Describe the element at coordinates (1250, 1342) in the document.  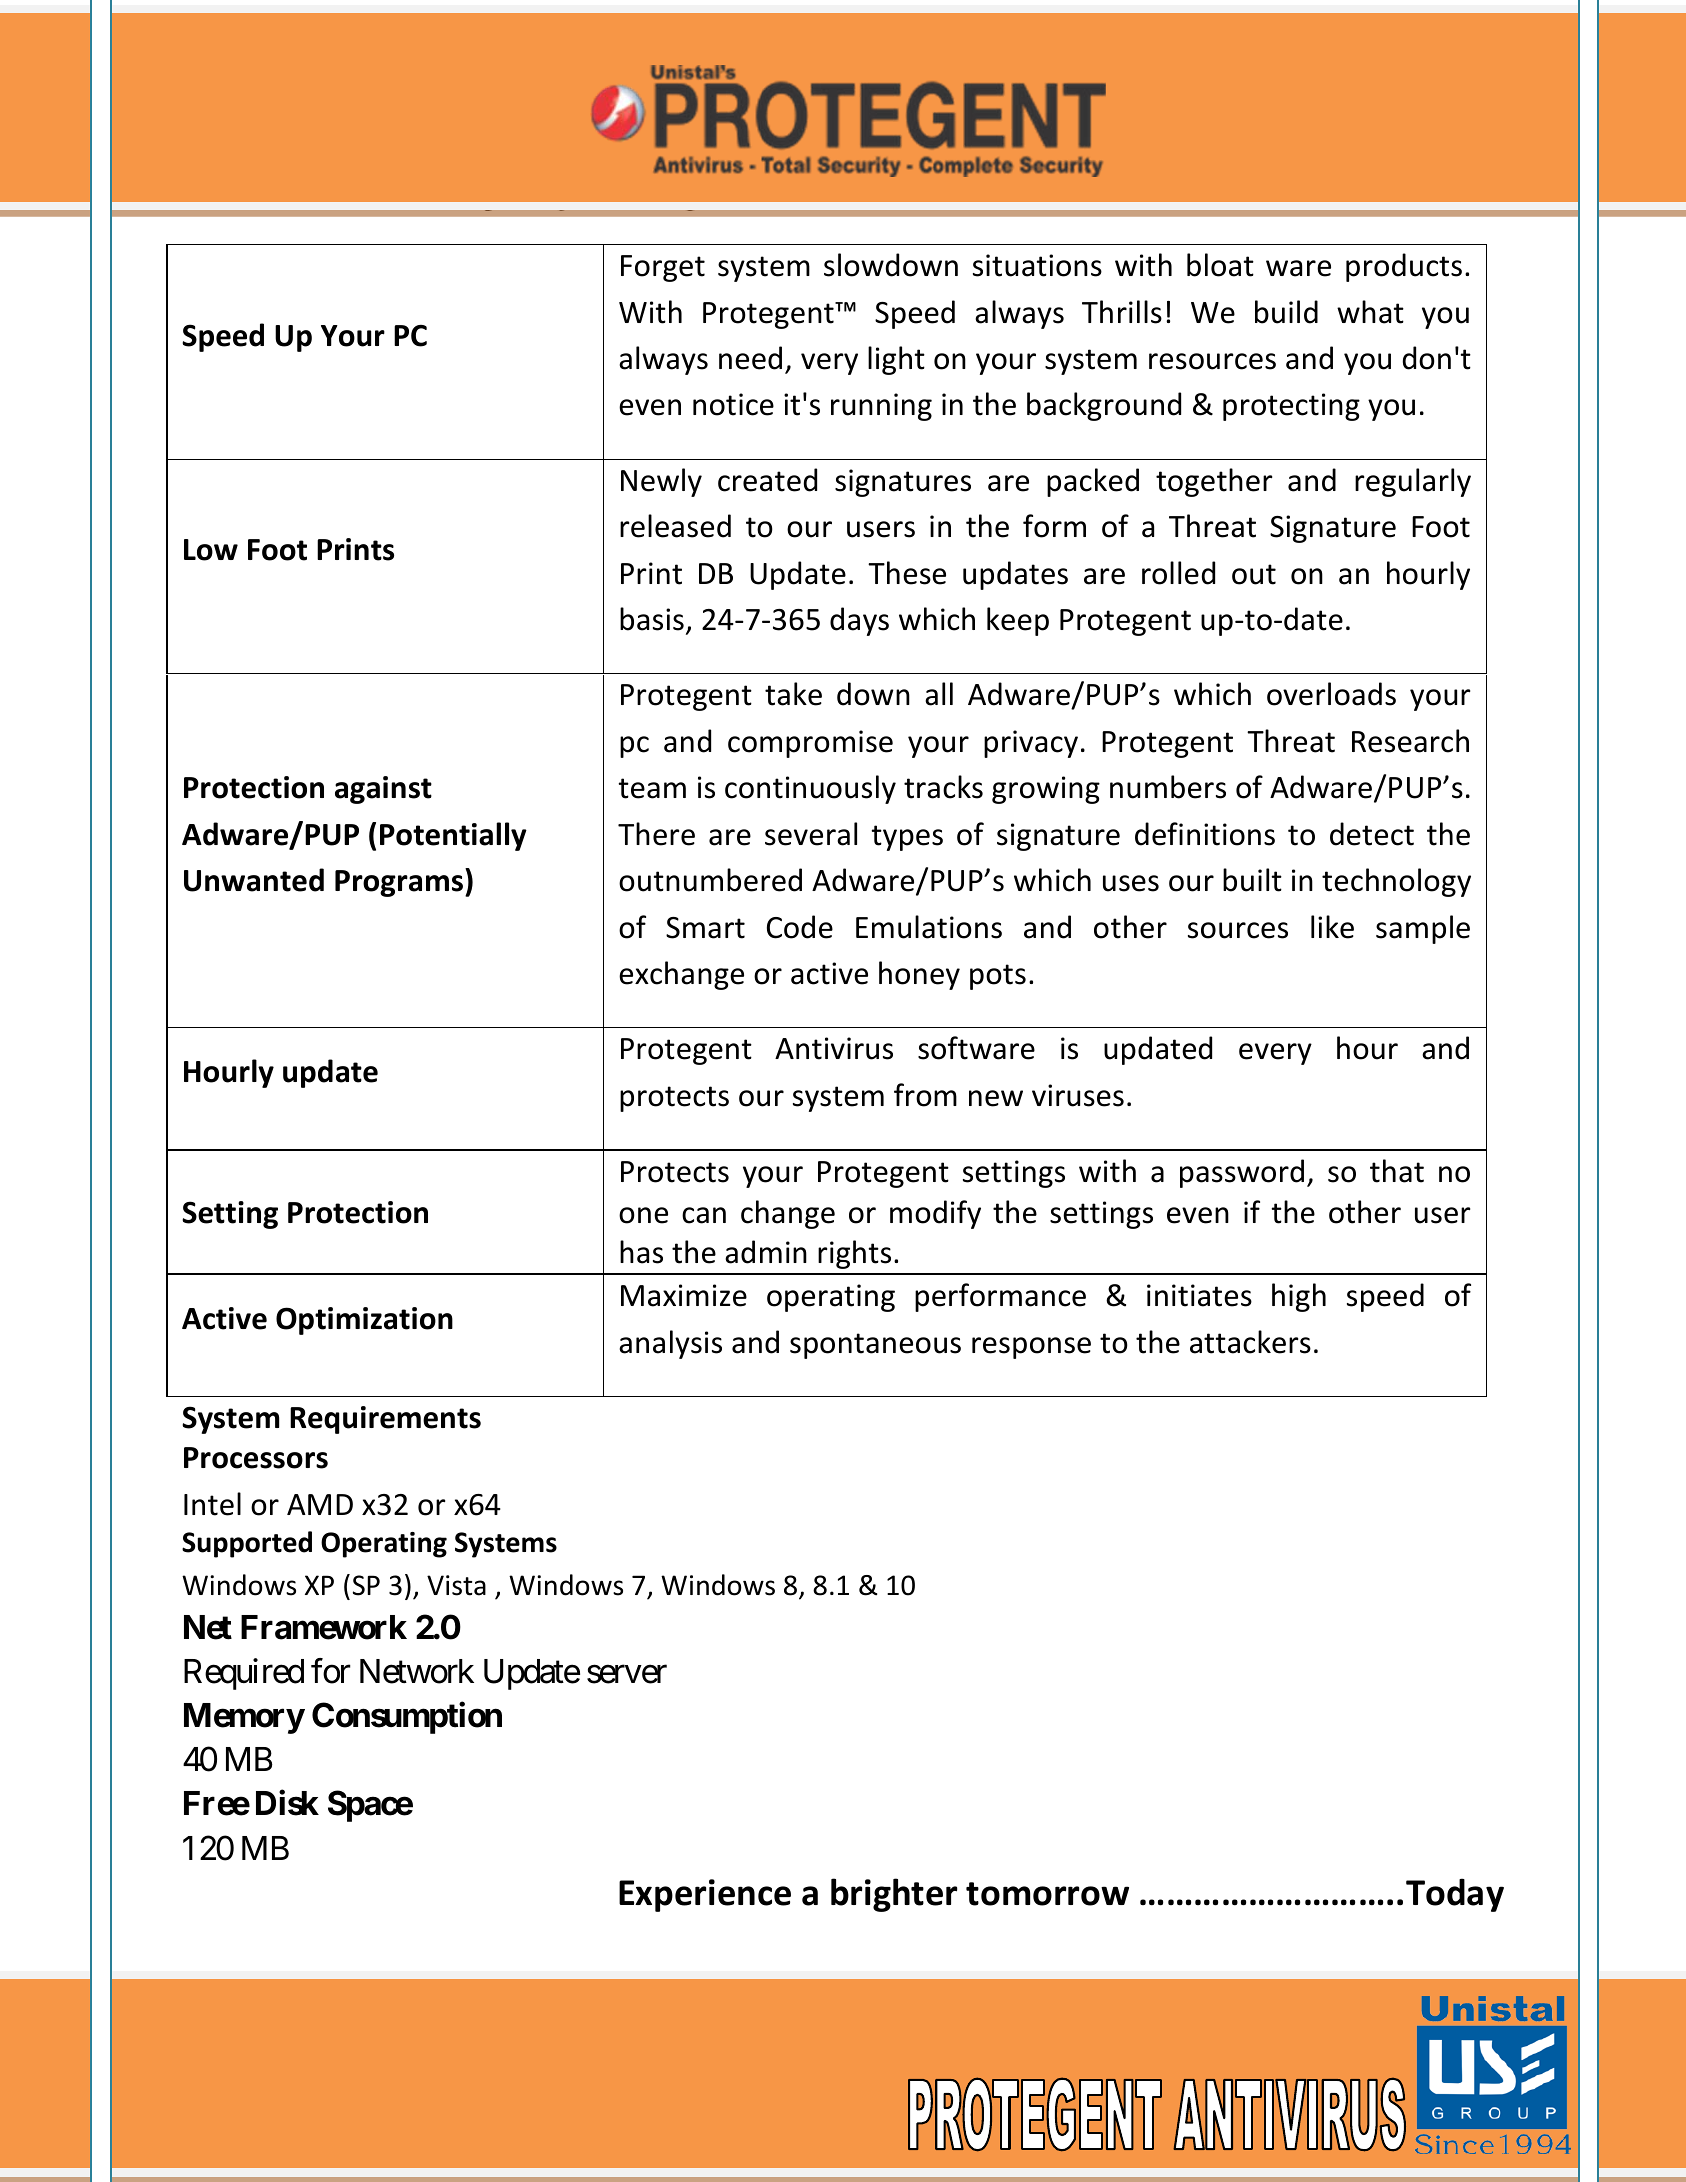
I see `attackers` at that location.
